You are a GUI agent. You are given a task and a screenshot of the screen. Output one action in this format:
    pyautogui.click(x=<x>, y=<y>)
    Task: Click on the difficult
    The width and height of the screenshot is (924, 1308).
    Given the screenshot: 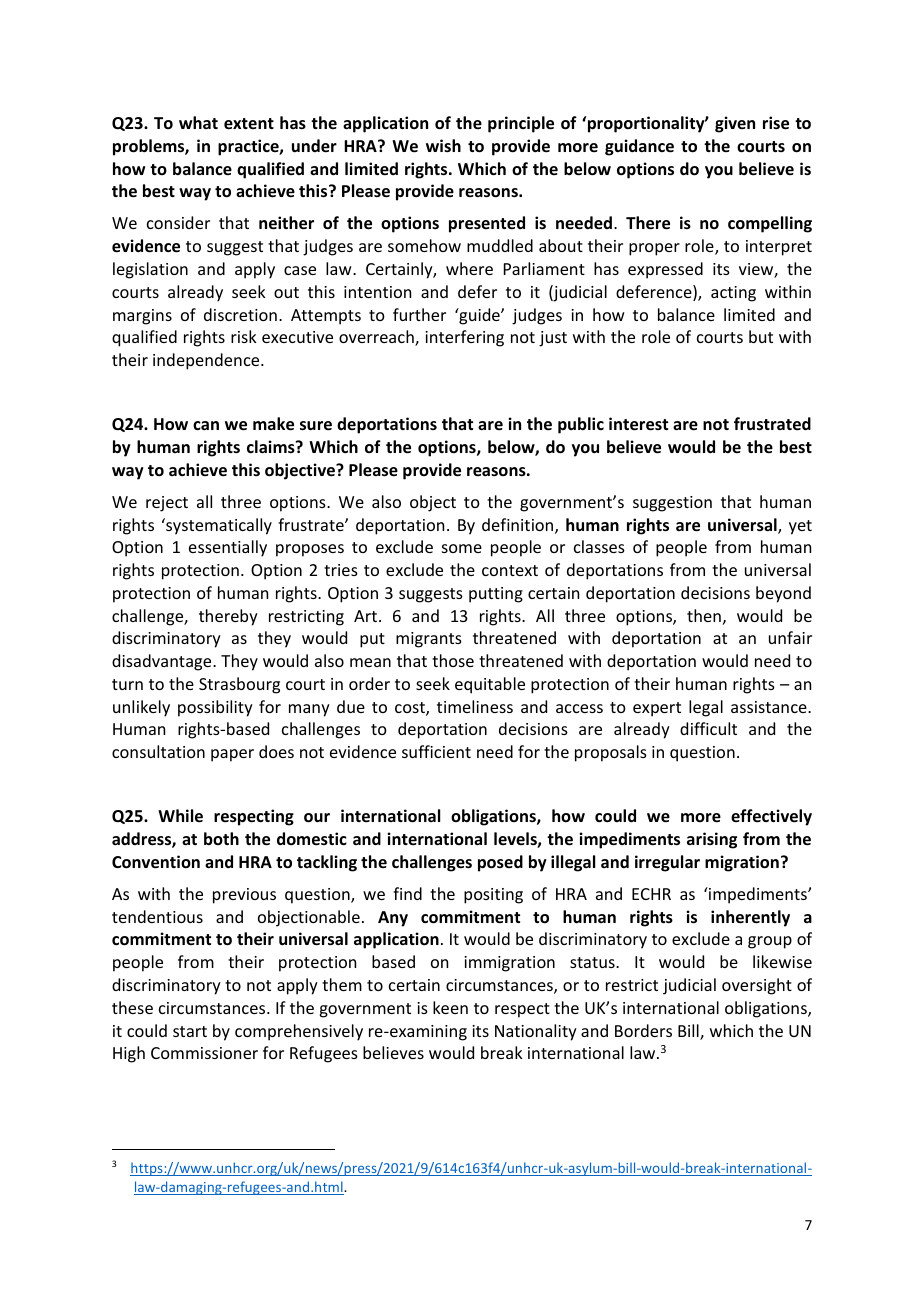 What is the action you would take?
    pyautogui.click(x=708, y=728)
